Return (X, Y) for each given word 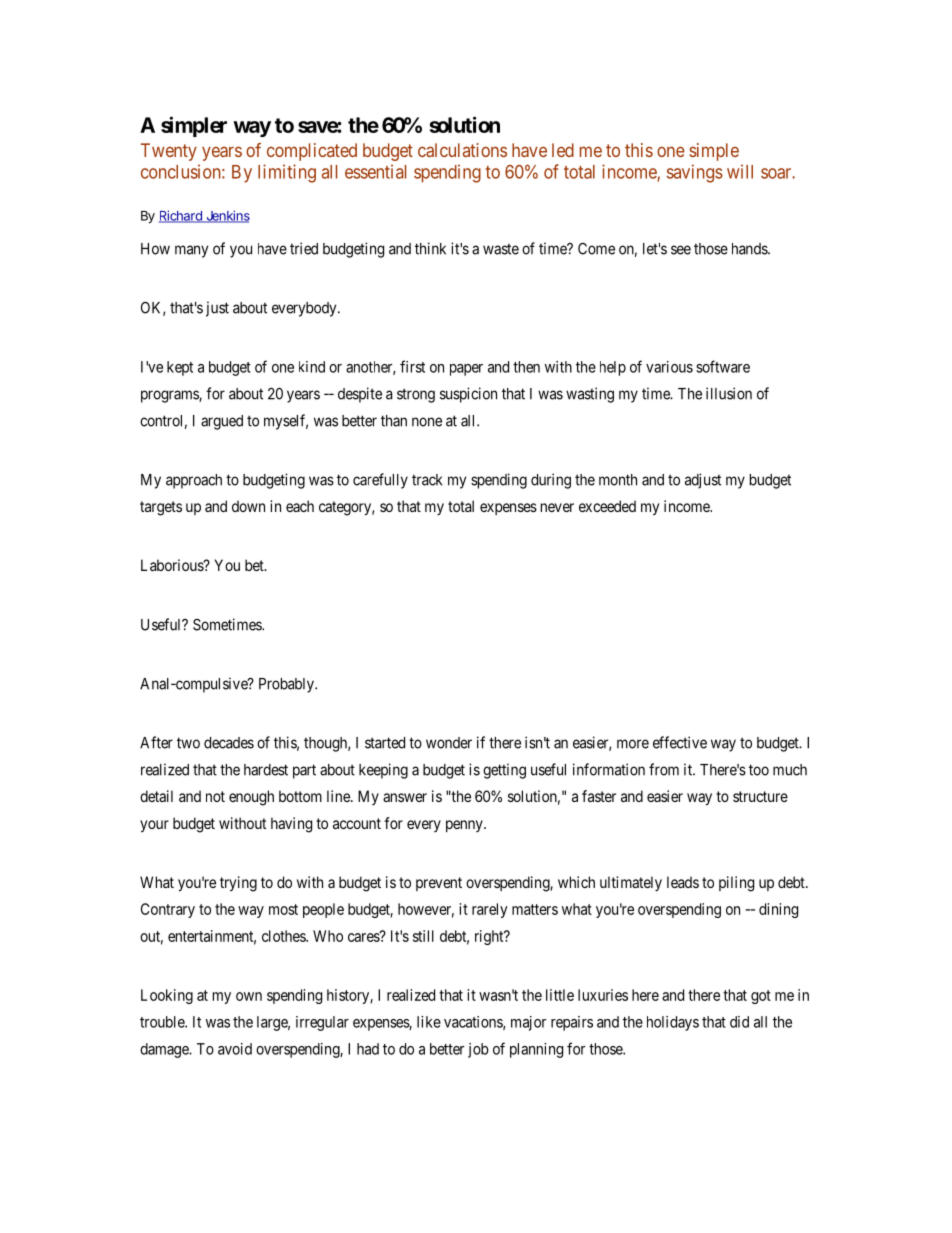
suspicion (468, 395)
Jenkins (227, 216)
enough (251, 798)
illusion (729, 393)
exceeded (607, 506)
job (478, 1050)
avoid (235, 1049)
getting (504, 771)
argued (222, 422)
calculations (462, 150)
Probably (287, 685)
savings (695, 173)
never (557, 507)
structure (760, 796)
